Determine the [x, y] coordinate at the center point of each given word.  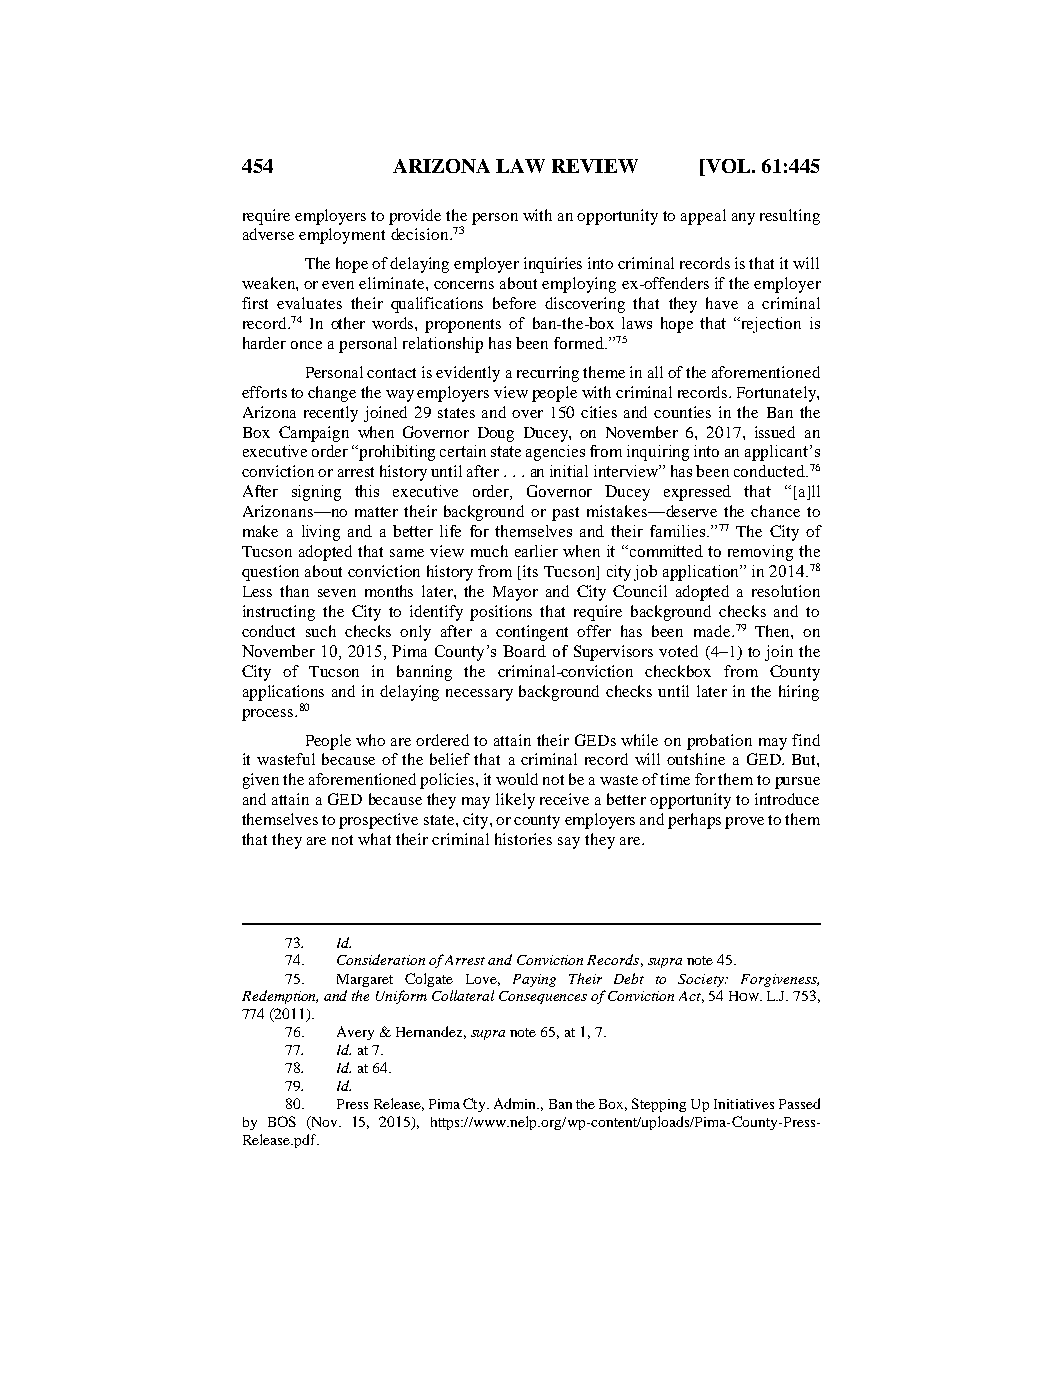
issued [775, 432]
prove [744, 823]
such [321, 631]
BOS [282, 1121]
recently [331, 414]
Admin [516, 1103]
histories [523, 839]
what [374, 839]
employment [342, 236]
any [743, 219]
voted [678, 651]
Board [524, 651]
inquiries [553, 265]
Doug [496, 434]
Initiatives [744, 1104]
